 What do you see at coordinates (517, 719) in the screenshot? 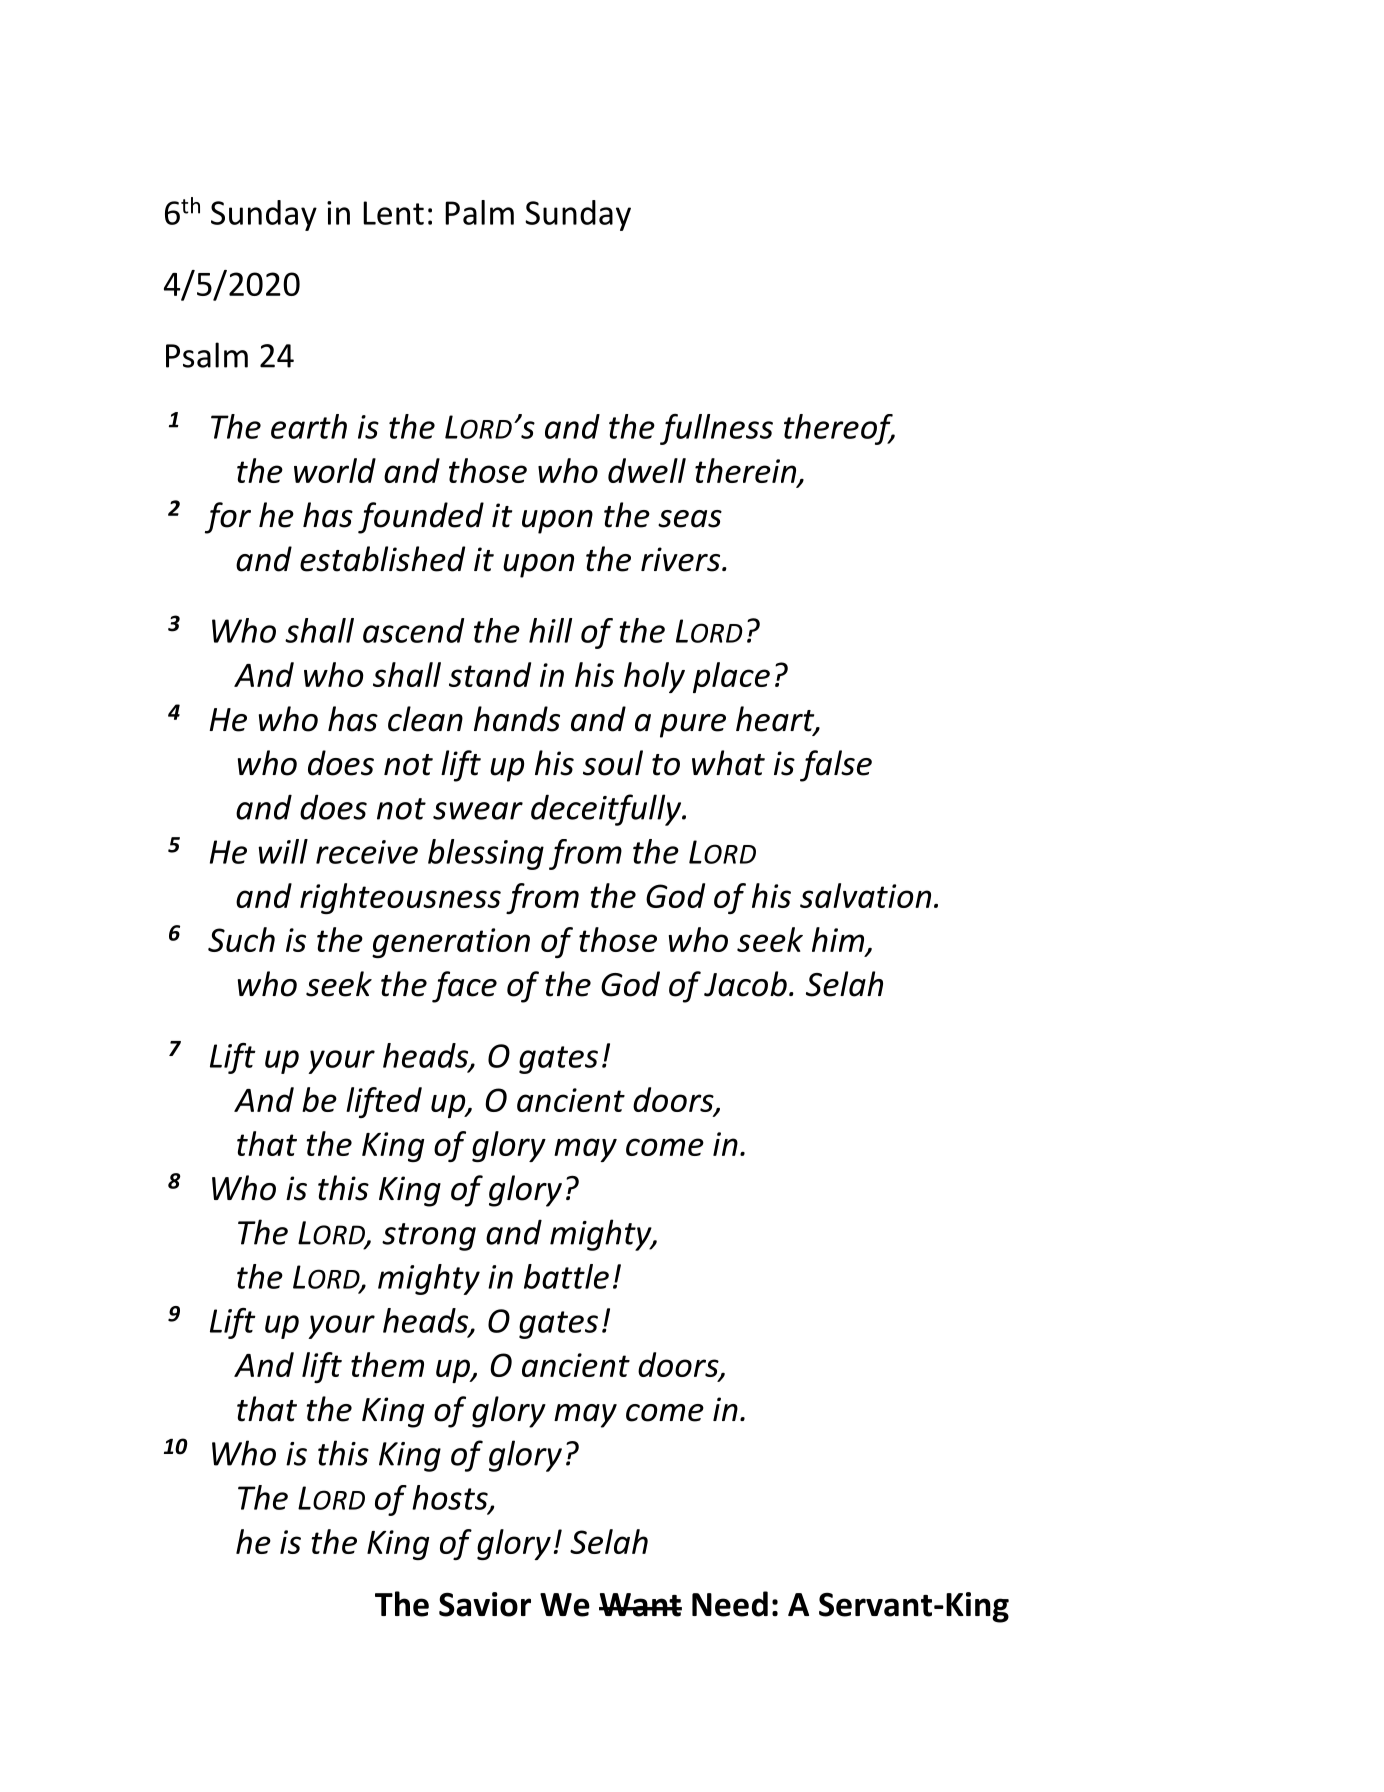
I see `hands` at bounding box center [517, 719].
